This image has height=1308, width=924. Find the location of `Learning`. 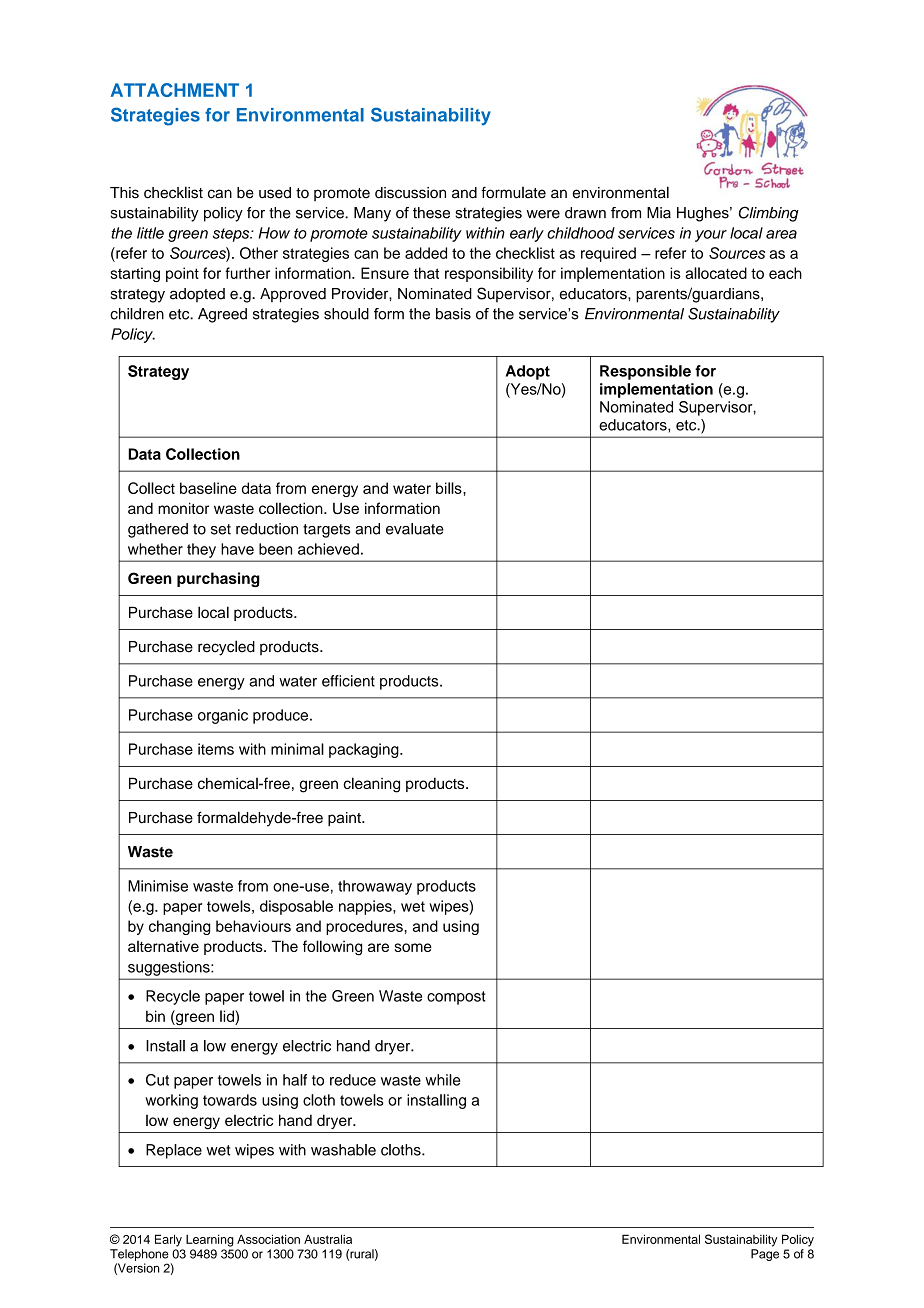

Learning is located at coordinates (210, 1240).
